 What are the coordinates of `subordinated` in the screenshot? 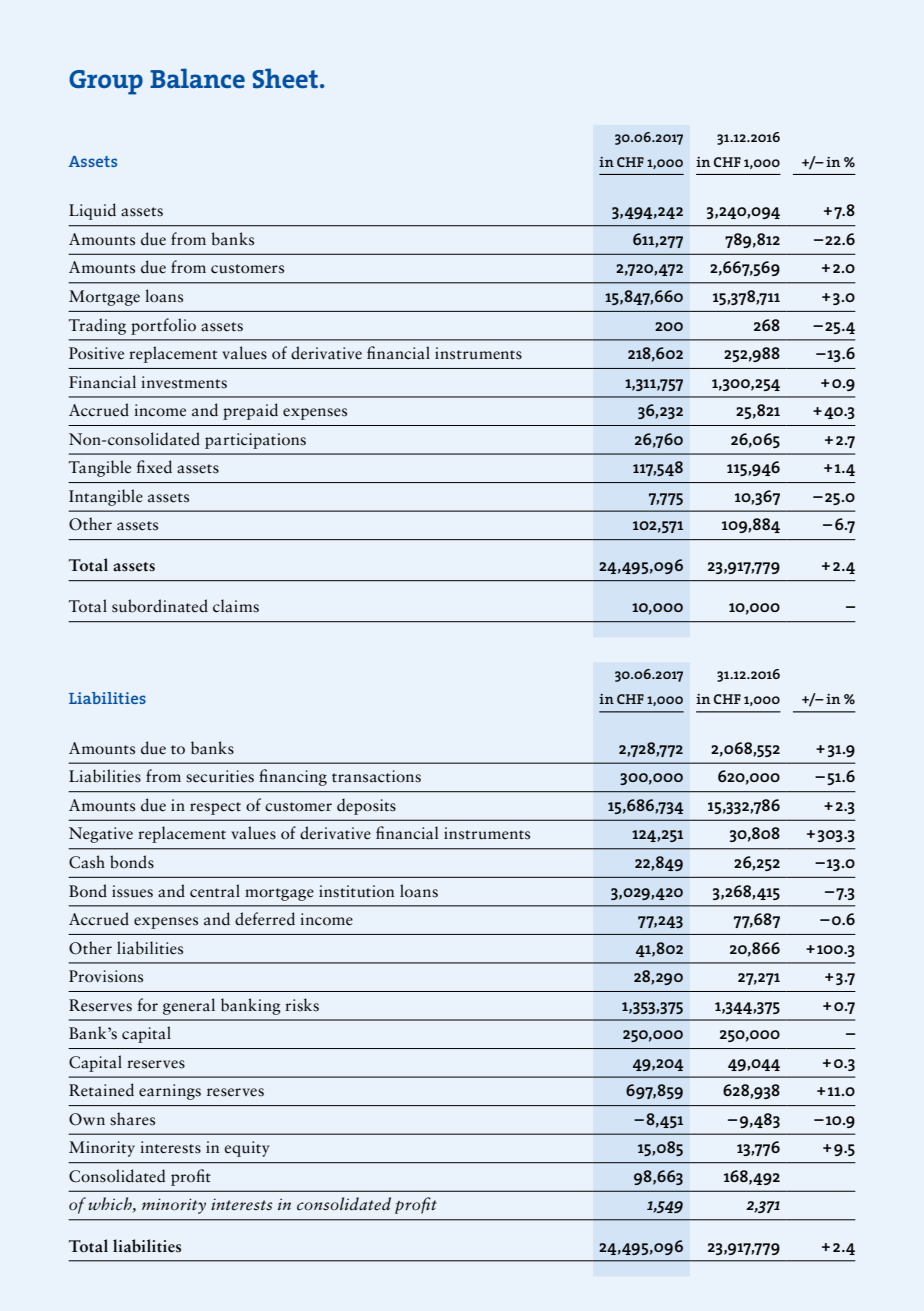 It's located at (160, 606).
